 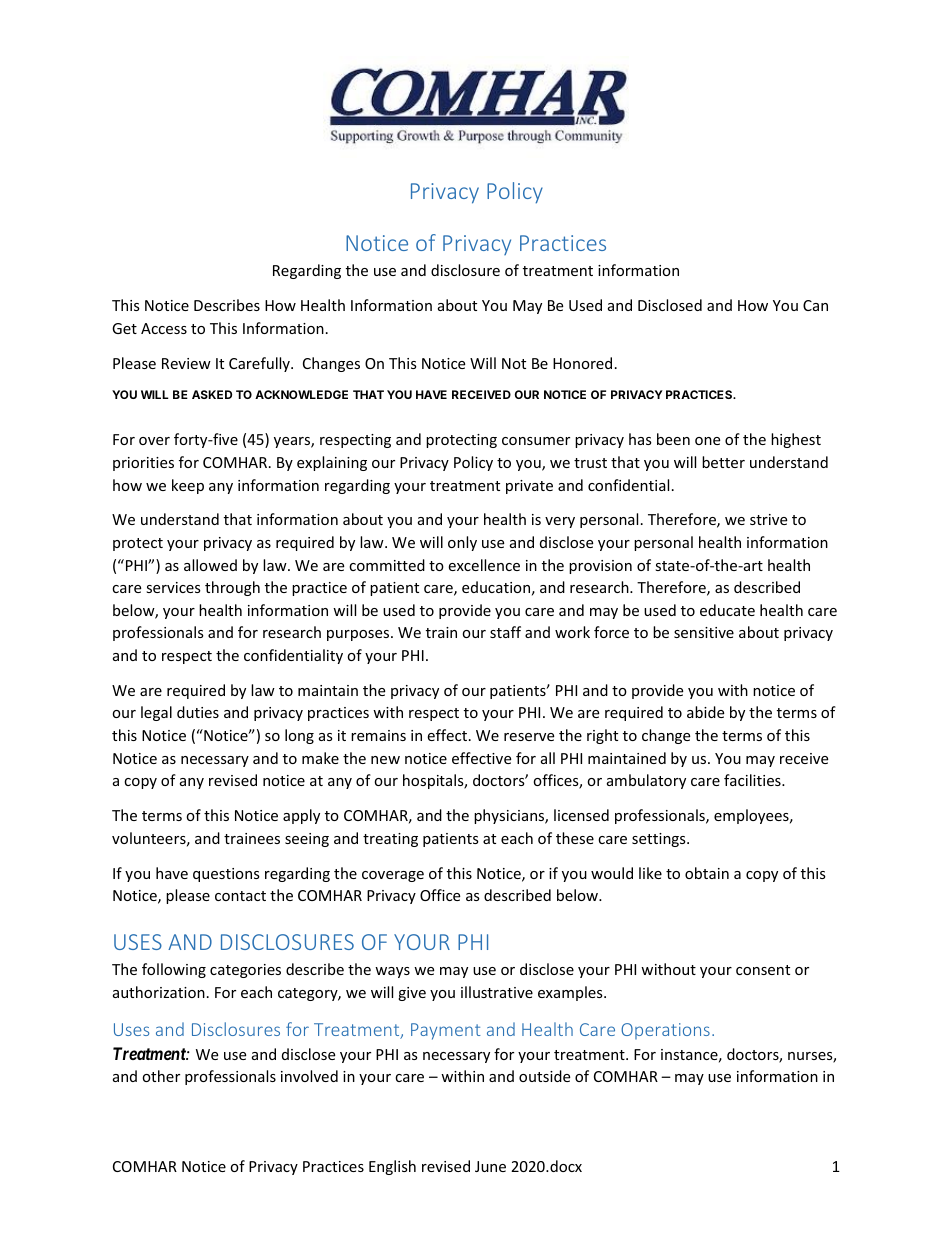 What do you see at coordinates (815, 305) in the image?
I see `Can` at bounding box center [815, 305].
